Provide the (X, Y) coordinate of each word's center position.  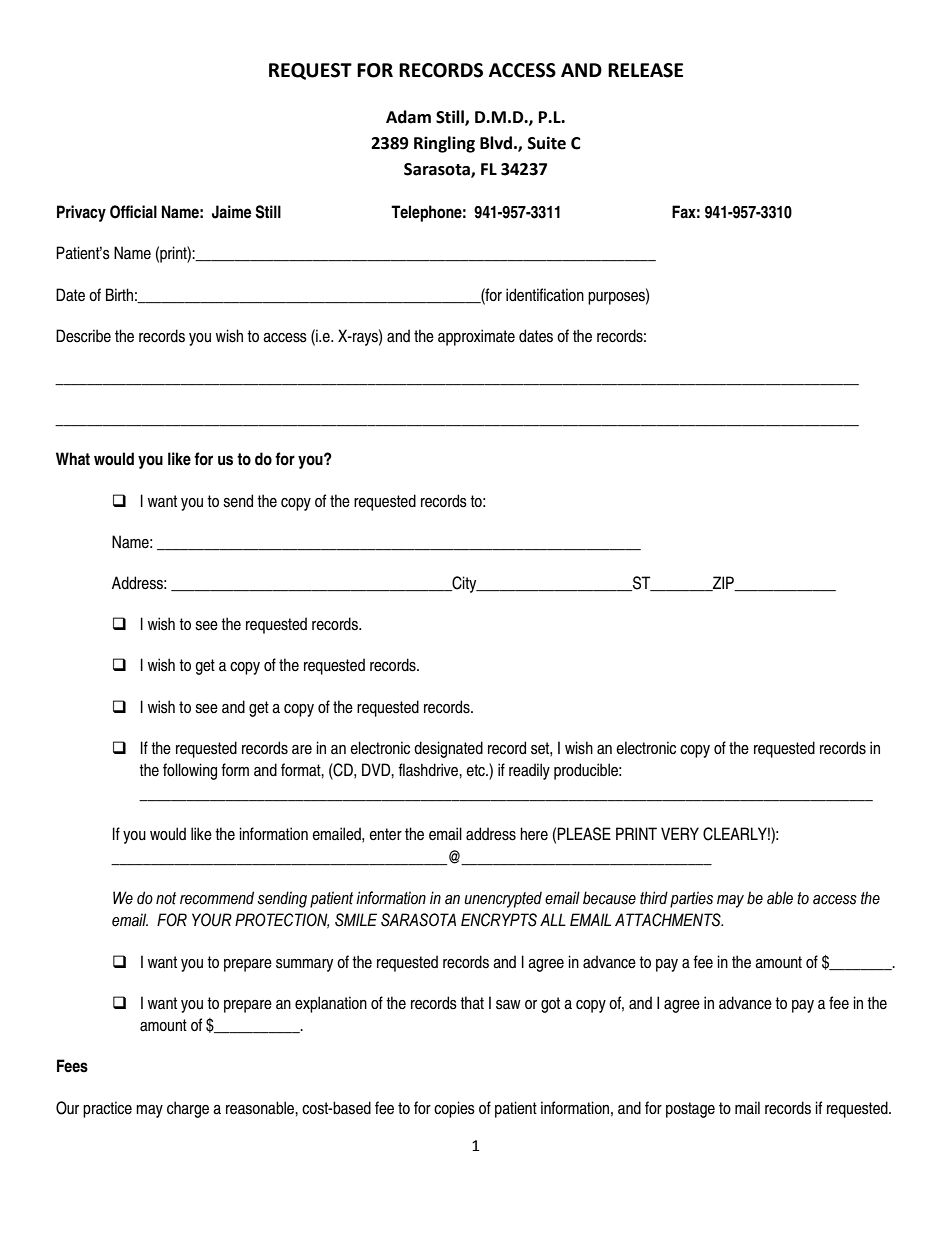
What (73, 459)
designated (448, 749)
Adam (408, 117)
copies (454, 1109)
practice (107, 1109)
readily (529, 771)
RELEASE (645, 70)
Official (133, 212)
